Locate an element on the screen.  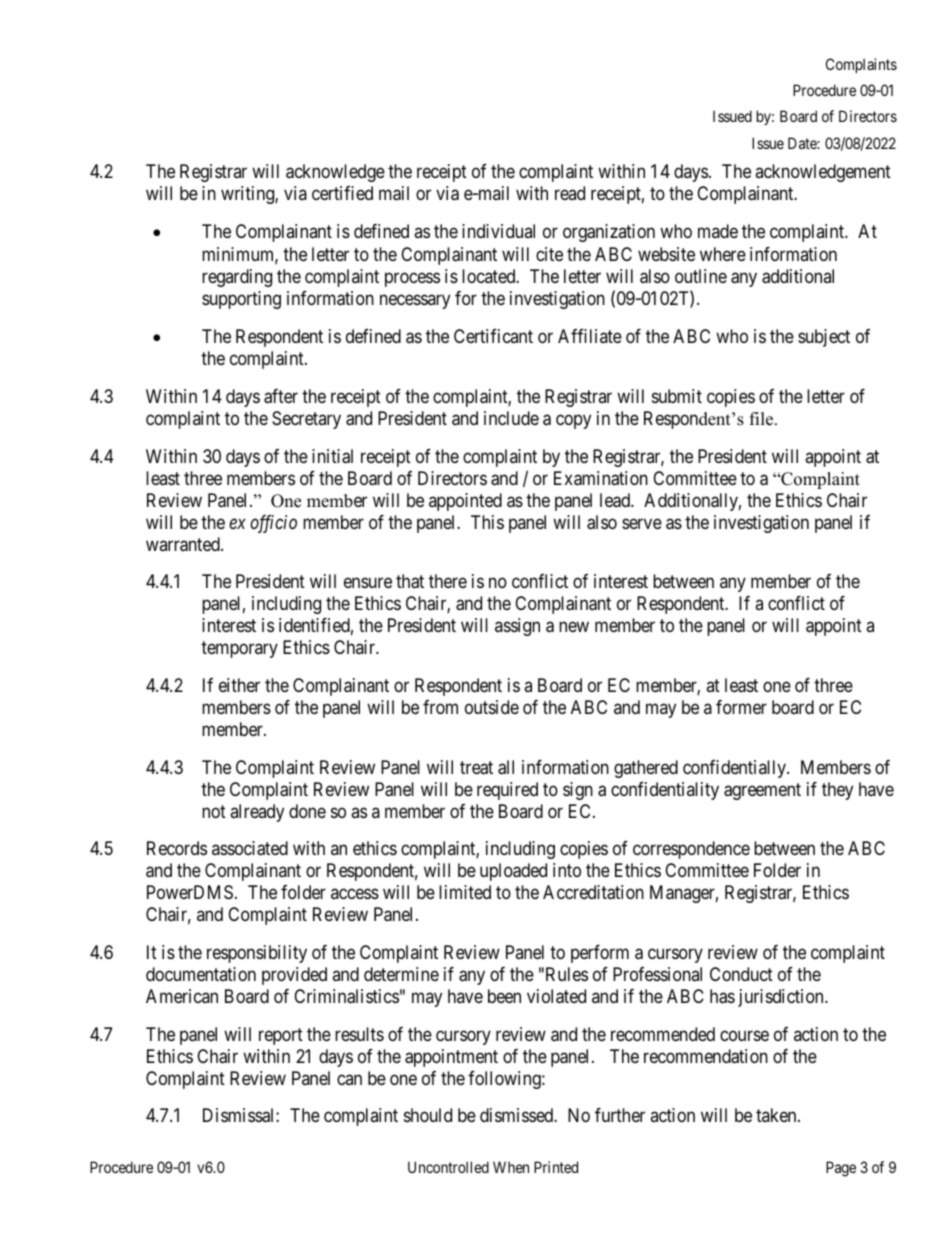
taken is located at coordinates (777, 1115).
